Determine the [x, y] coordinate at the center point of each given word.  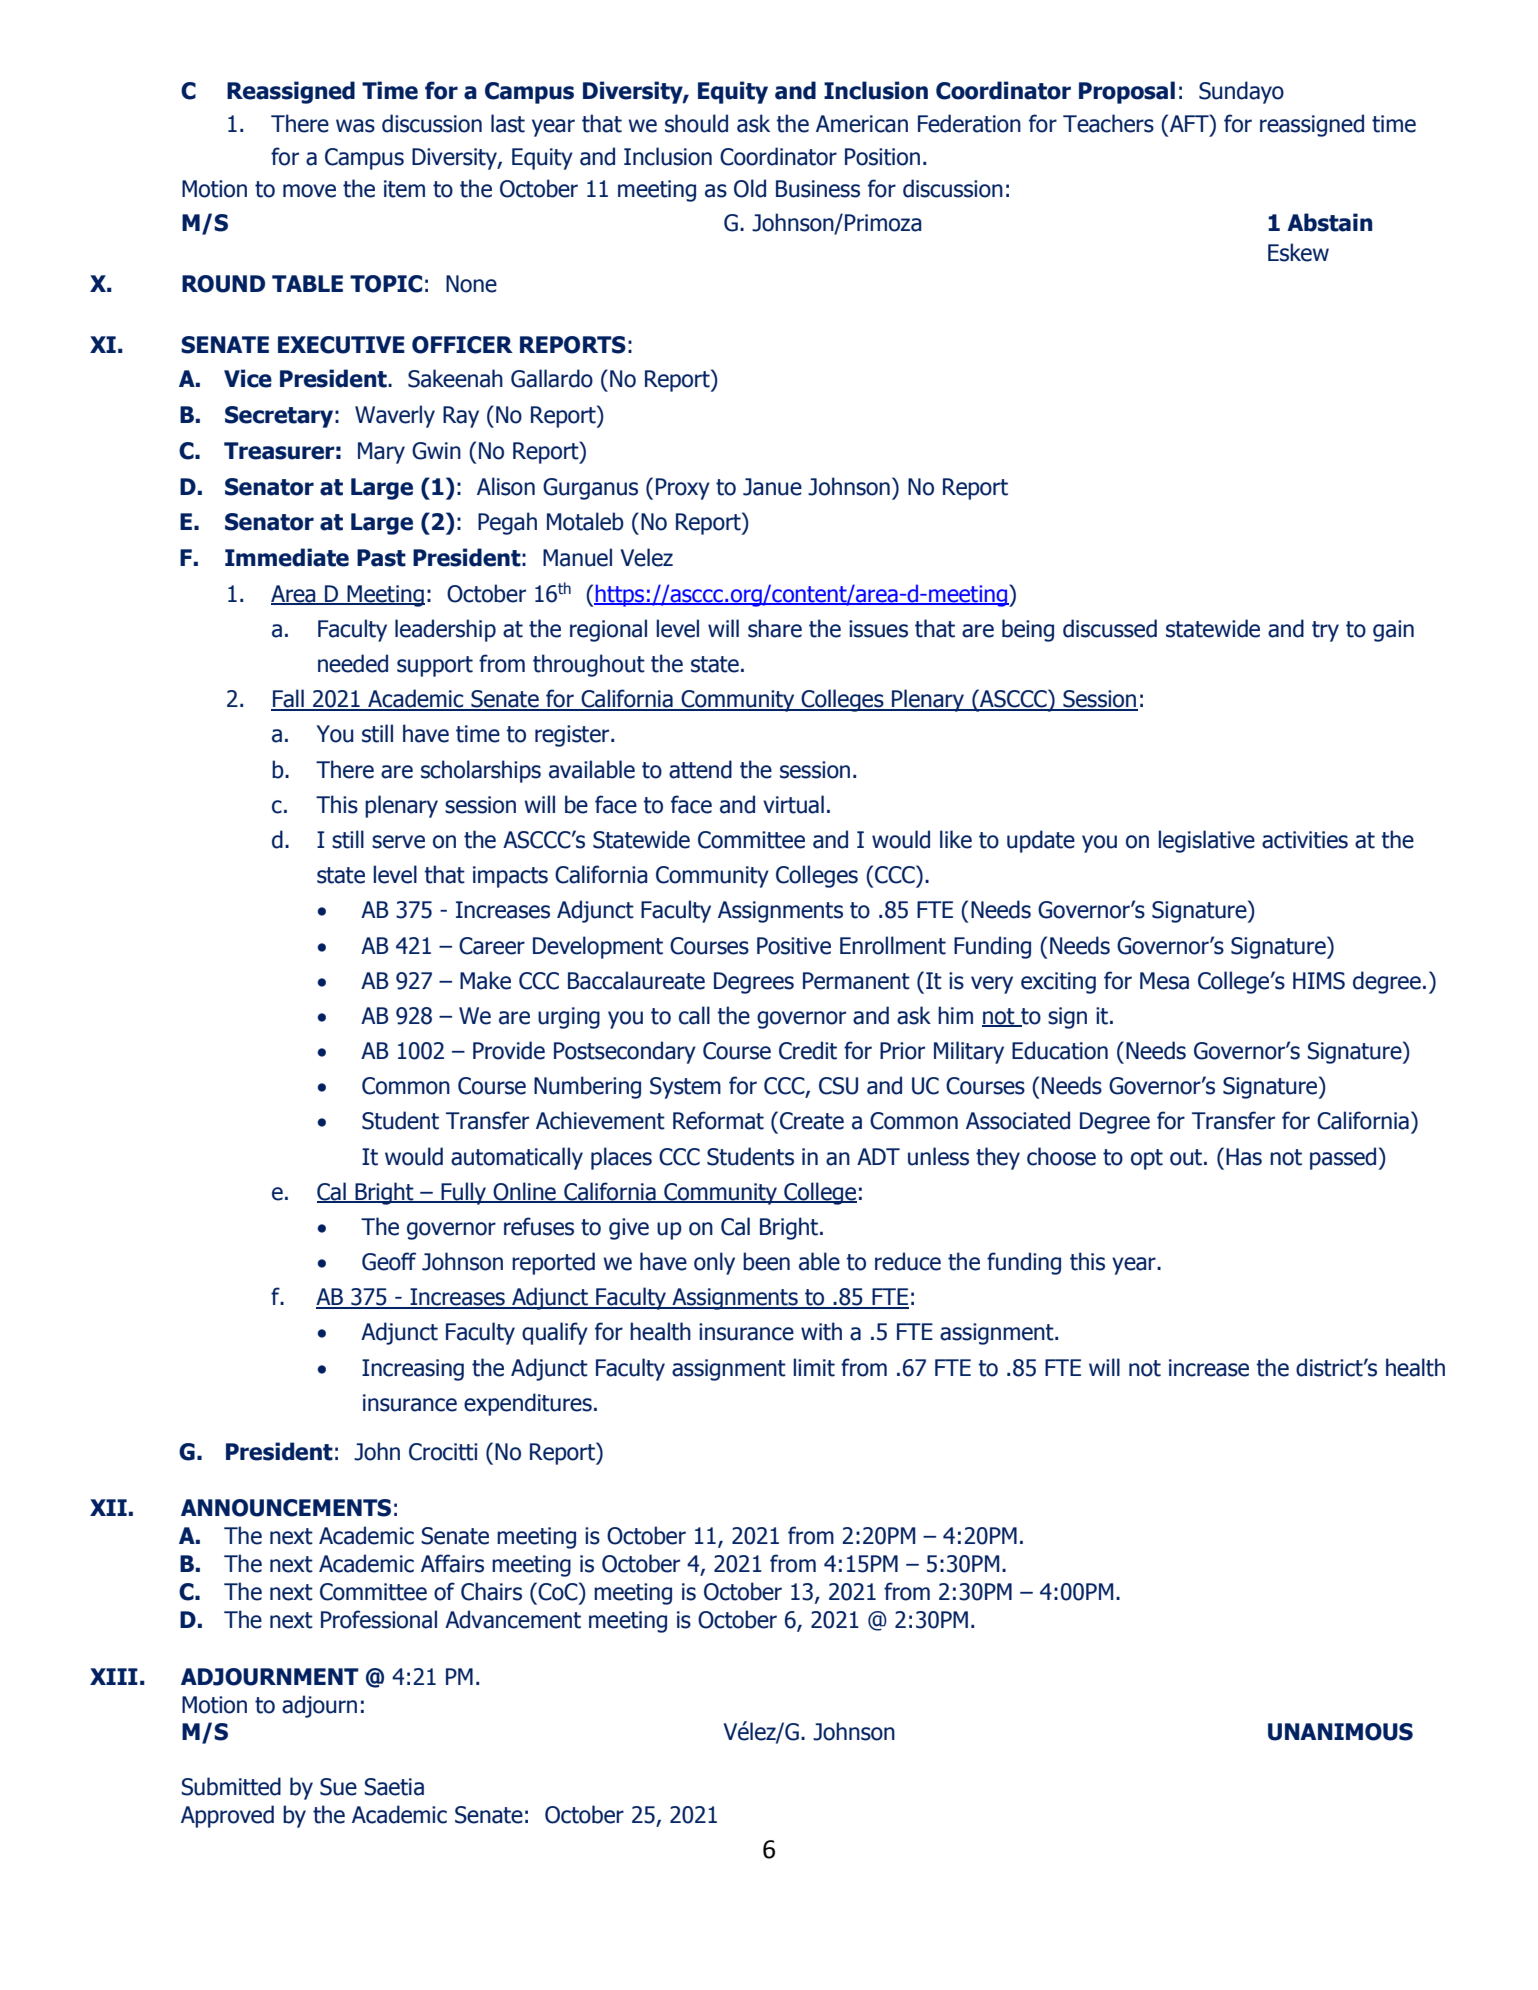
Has [1244, 1157]
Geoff [389, 1261]
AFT [1189, 123]
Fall [288, 699]
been [766, 1261]
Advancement [513, 1619]
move [309, 191]
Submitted [231, 1786]
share [775, 628]
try [1325, 631]
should [696, 123]
